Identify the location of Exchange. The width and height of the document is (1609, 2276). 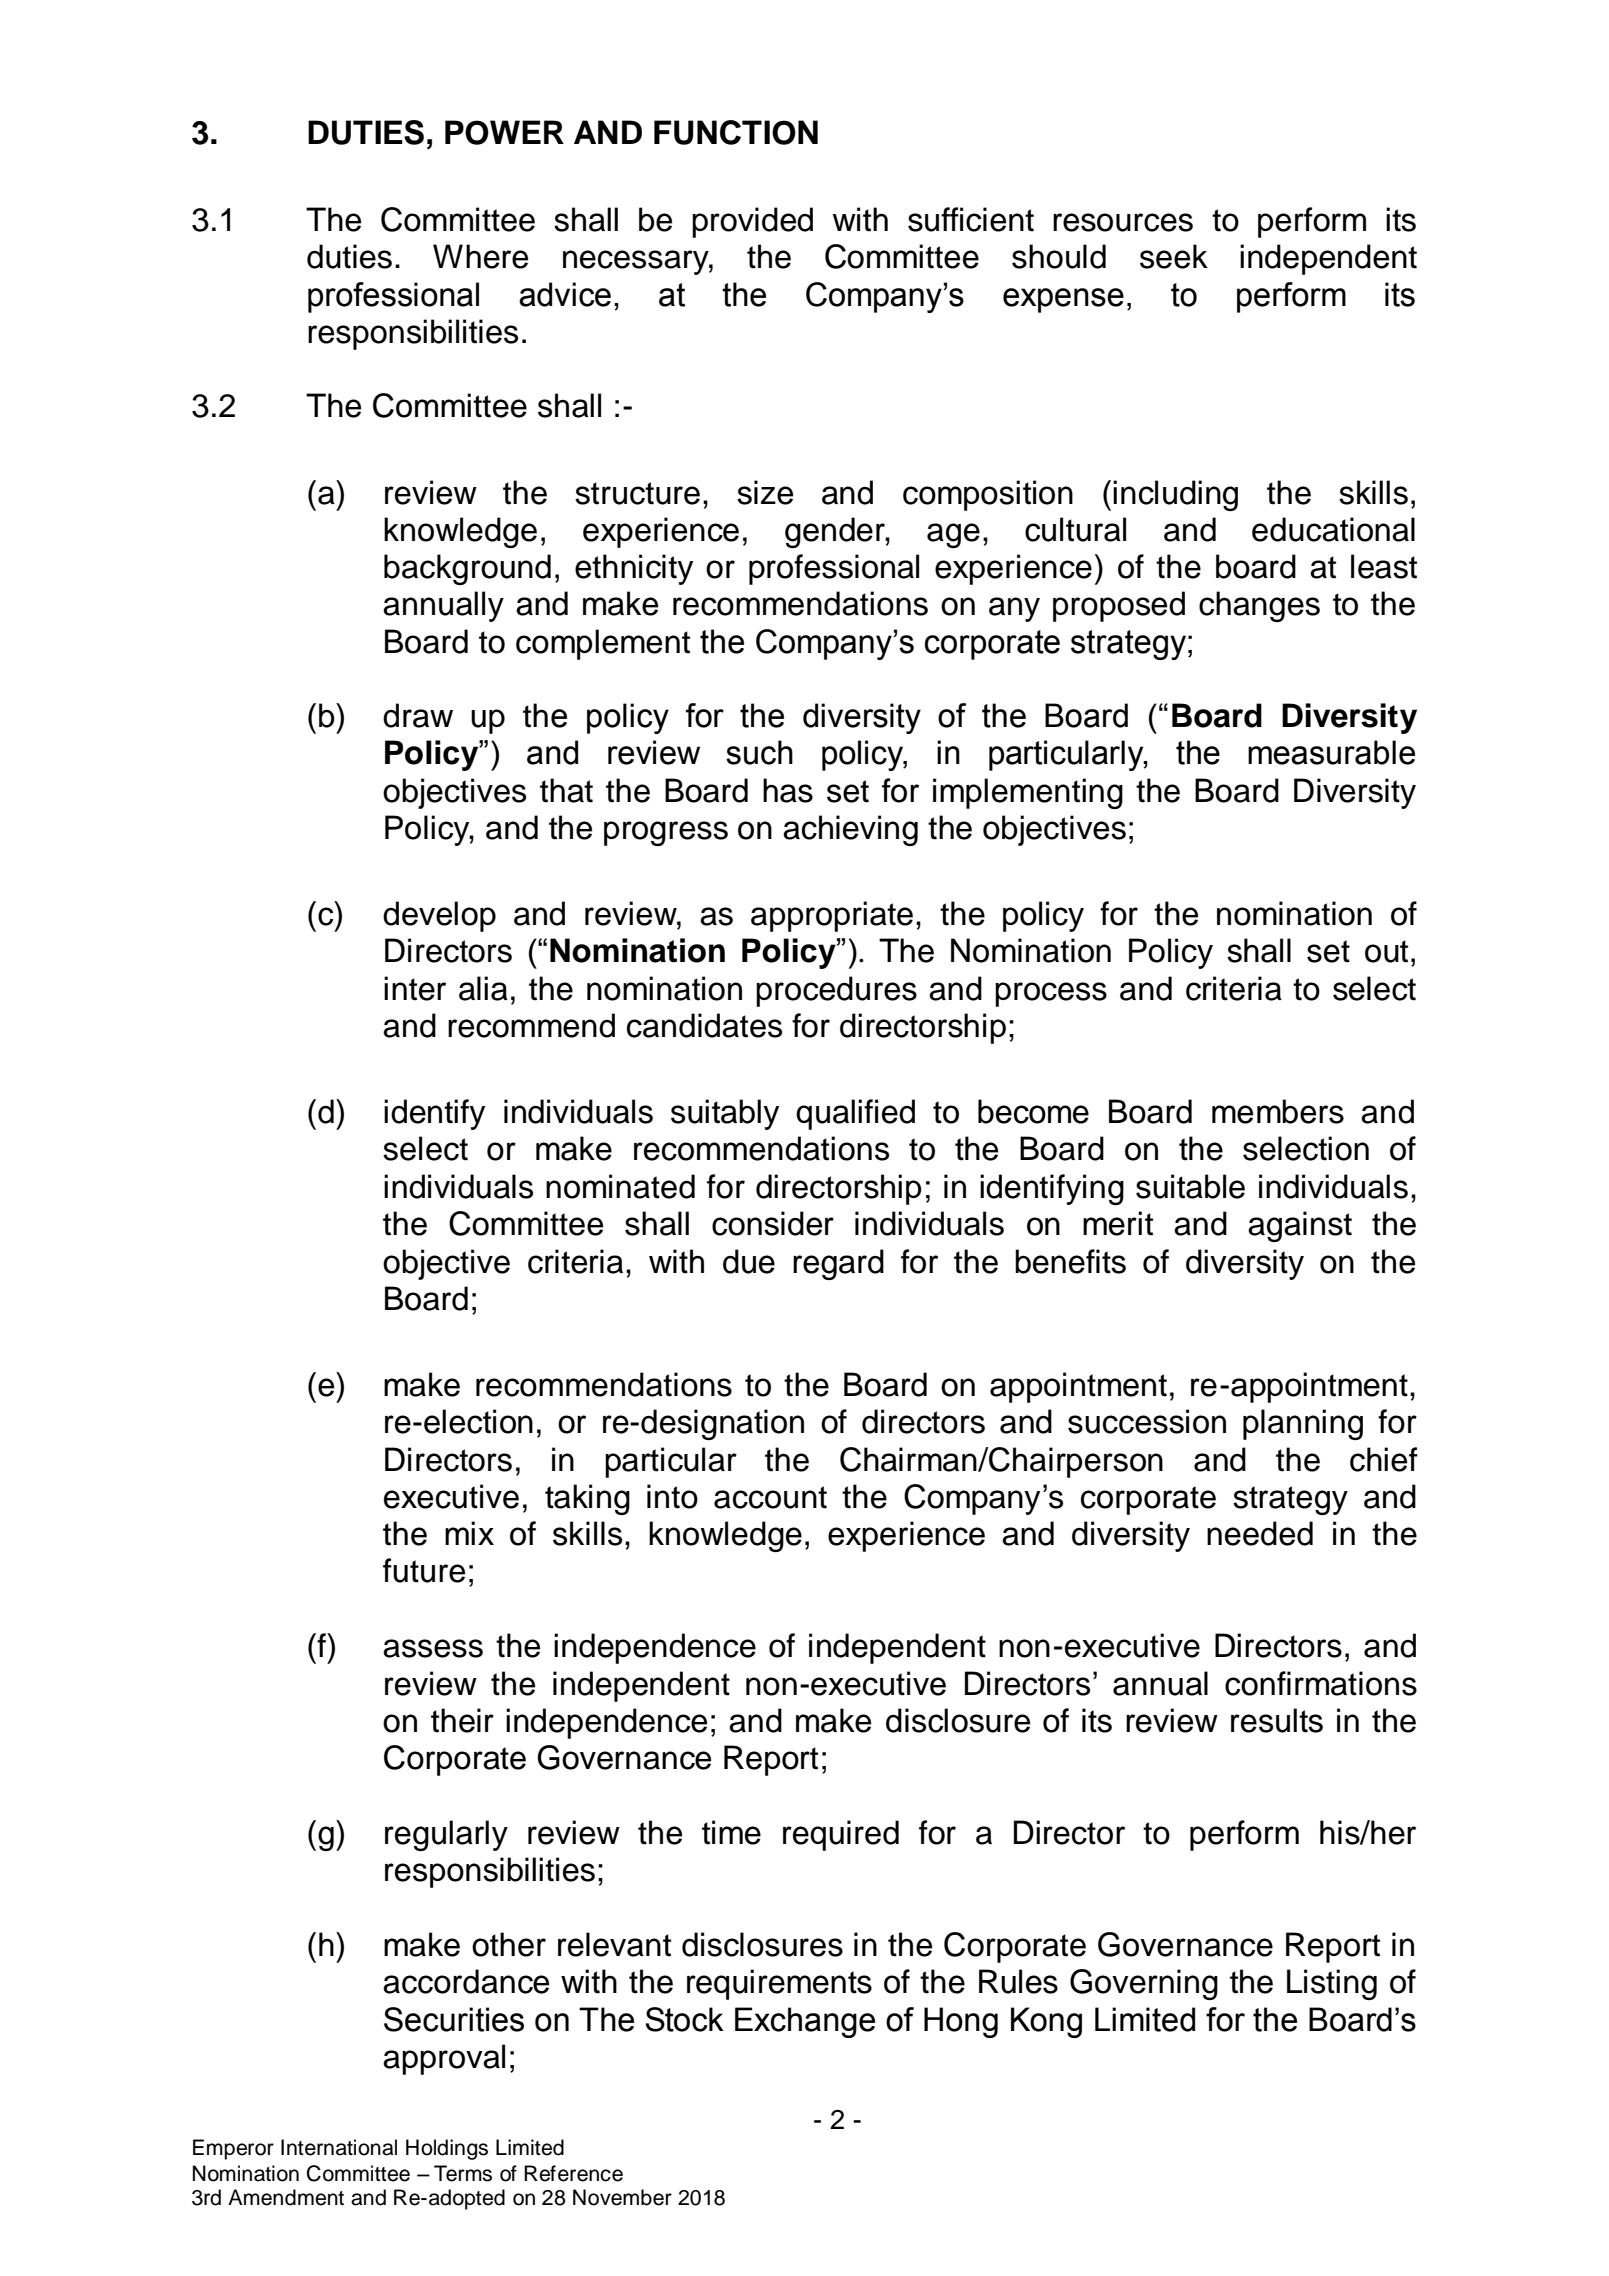
(805, 2022).
